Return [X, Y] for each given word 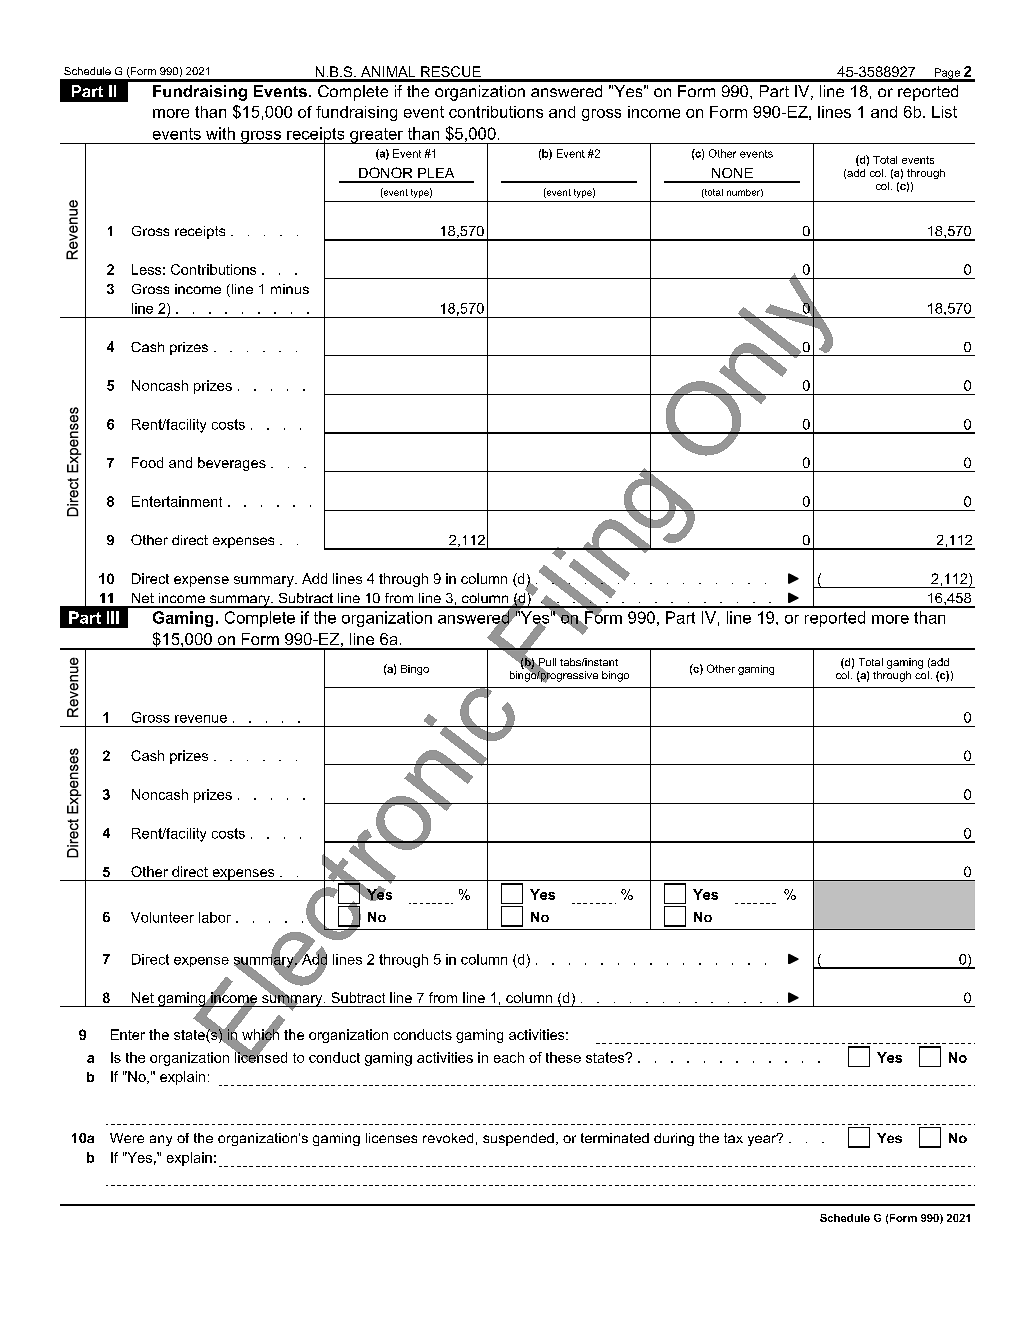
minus [290, 289]
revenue [201, 719]
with [220, 133]
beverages [232, 464]
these [563, 1057]
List [944, 112]
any [161, 1140]
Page [947, 74]
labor [215, 917]
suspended [518, 1139]
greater [377, 136]
